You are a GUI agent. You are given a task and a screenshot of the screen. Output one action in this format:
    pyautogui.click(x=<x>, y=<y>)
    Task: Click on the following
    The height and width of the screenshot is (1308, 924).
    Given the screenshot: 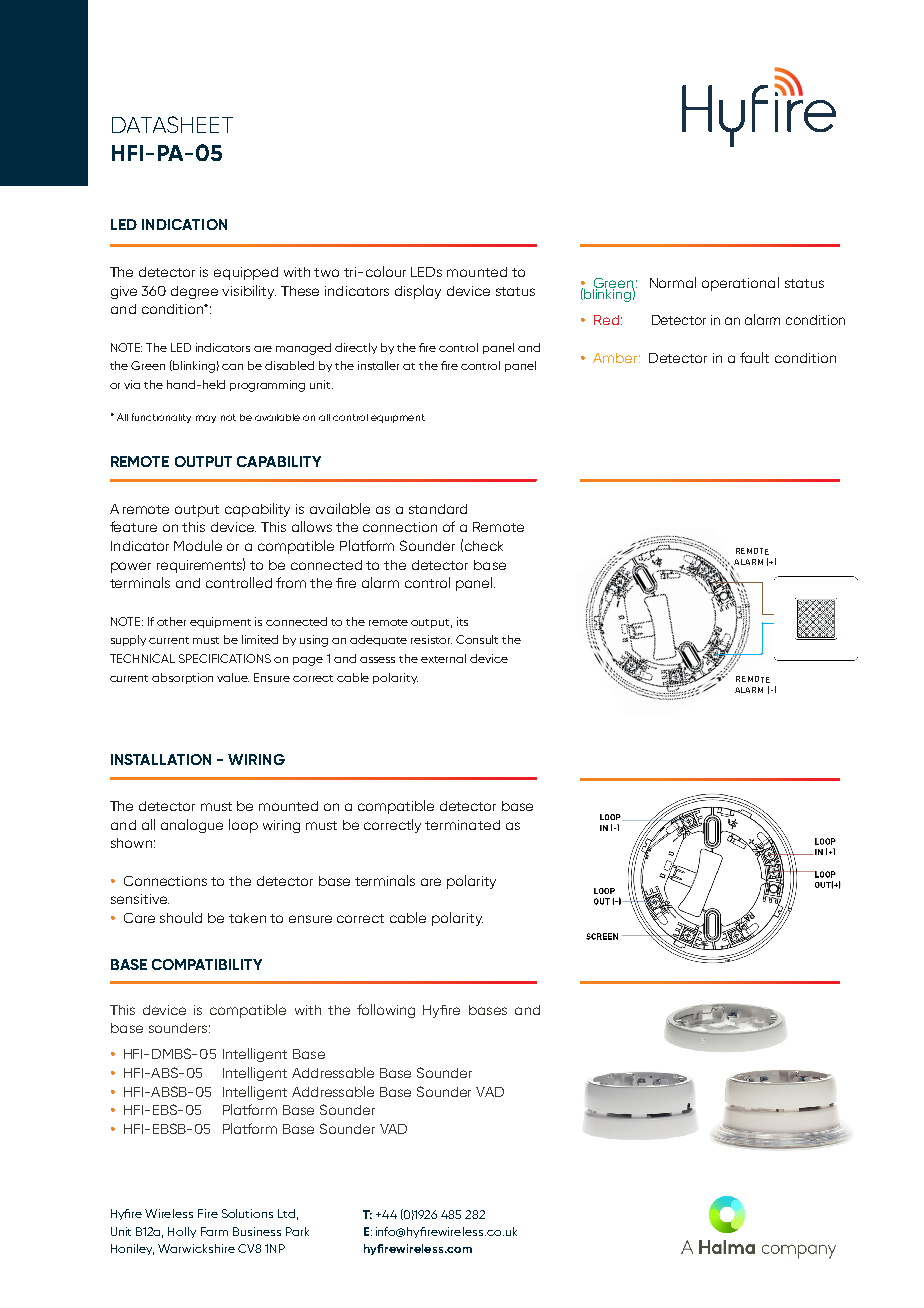 What is the action you would take?
    pyautogui.click(x=386, y=1011)
